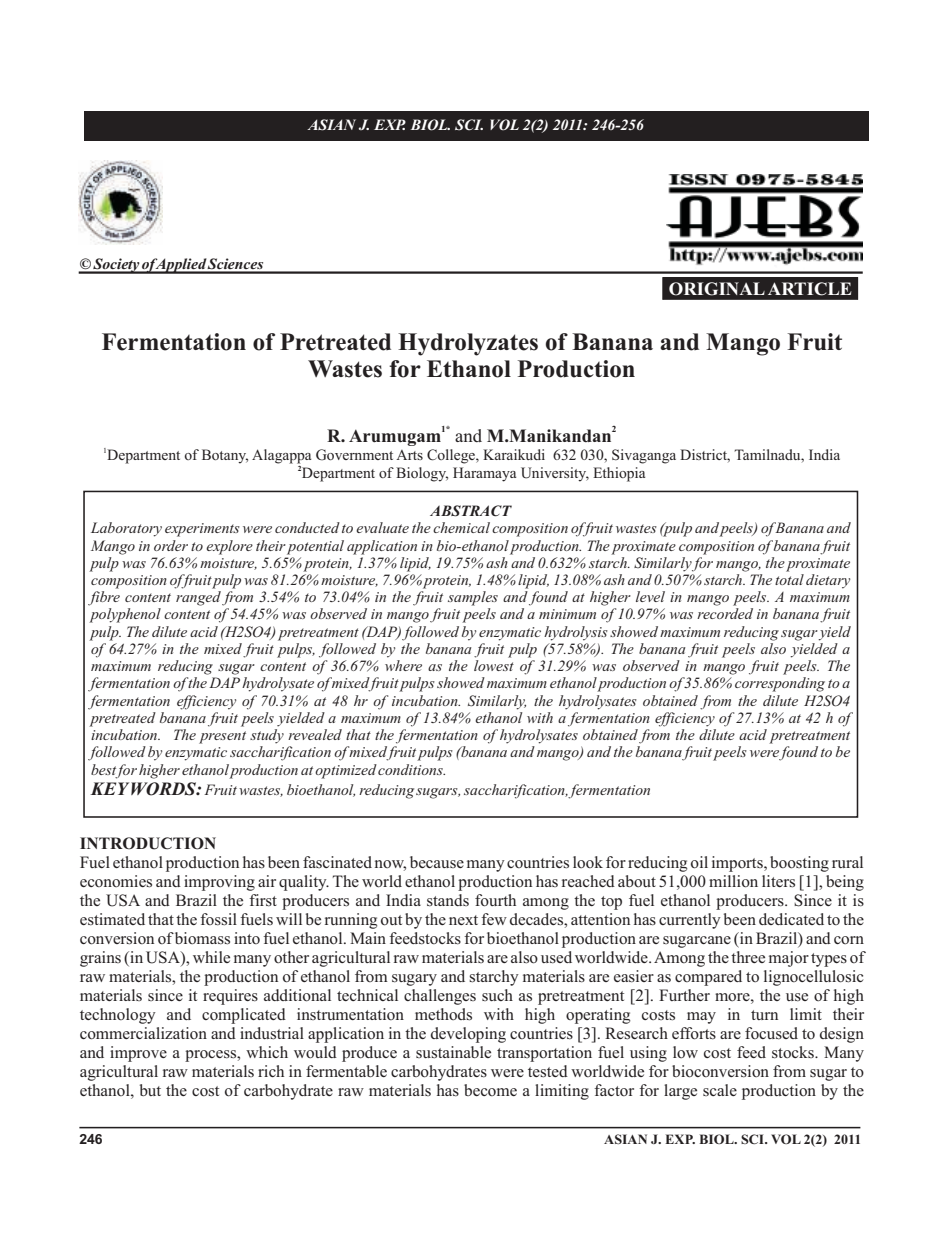 This screenshot has height=1233, width=952. Describe the element at coordinates (810, 289) in the screenshot. I see `ARTICLE` at that location.
